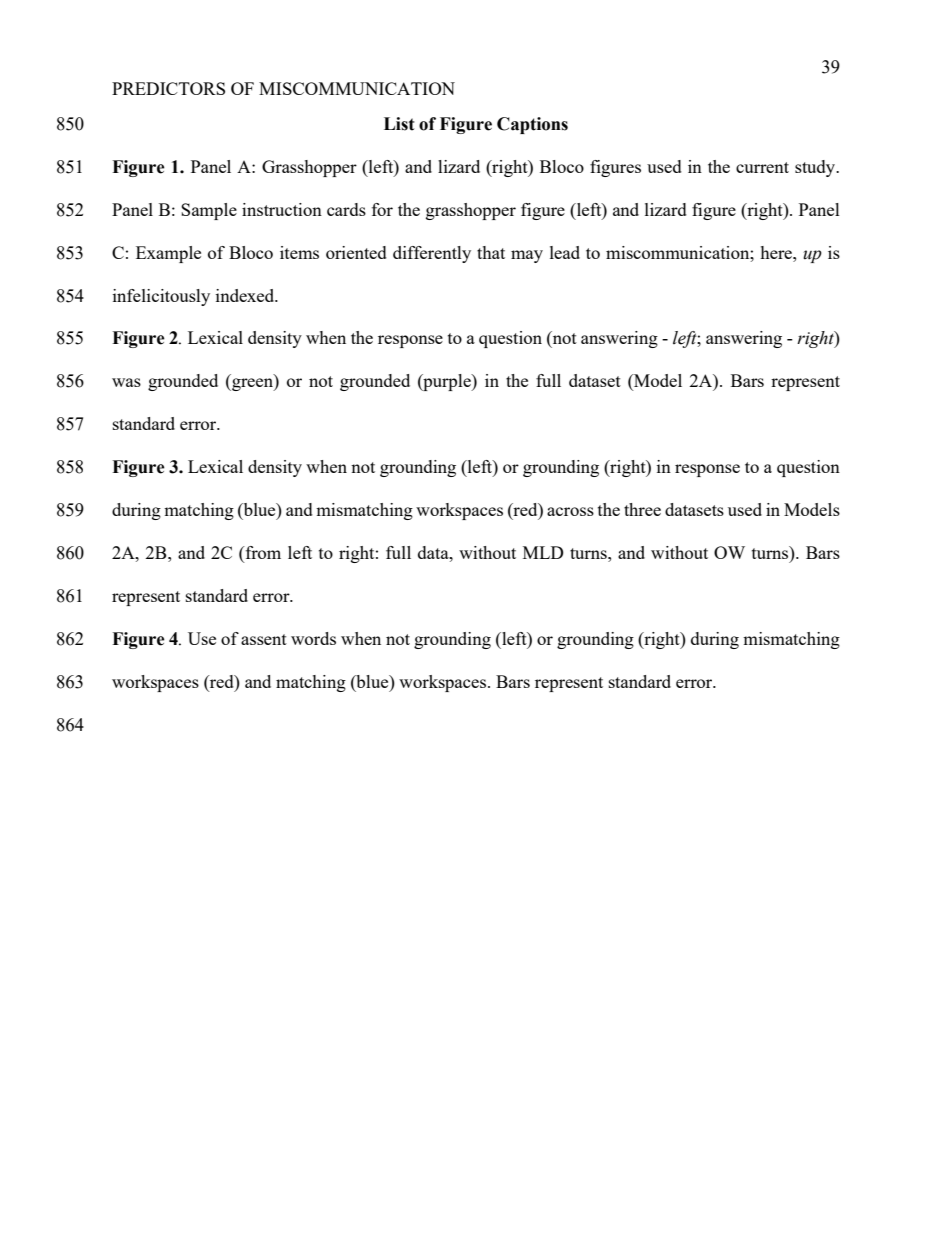  What do you see at coordinates (570, 511) in the page?
I see `across` at bounding box center [570, 511].
